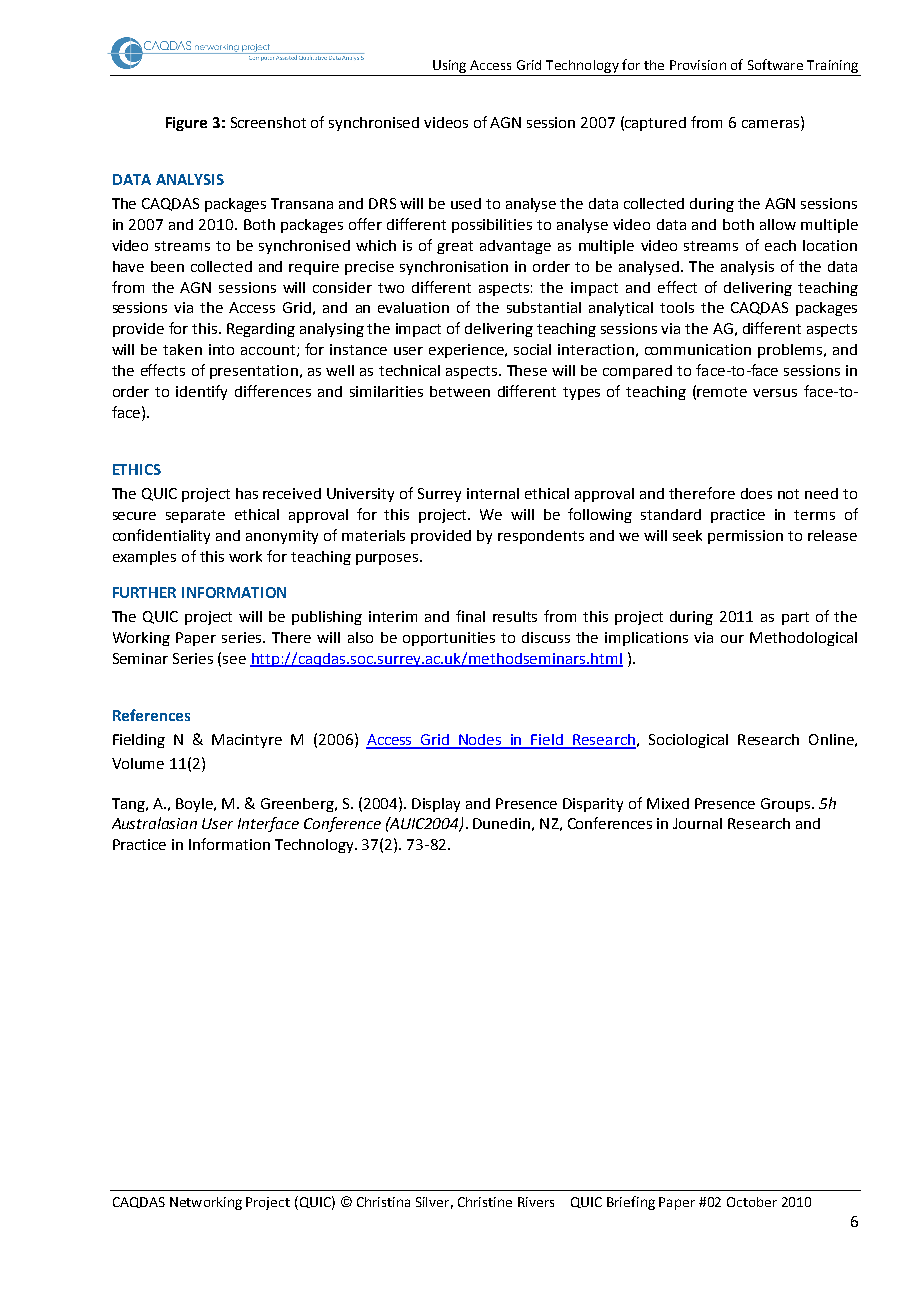  Describe the element at coordinates (383, 1202) in the screenshot. I see `Christina` at that location.
